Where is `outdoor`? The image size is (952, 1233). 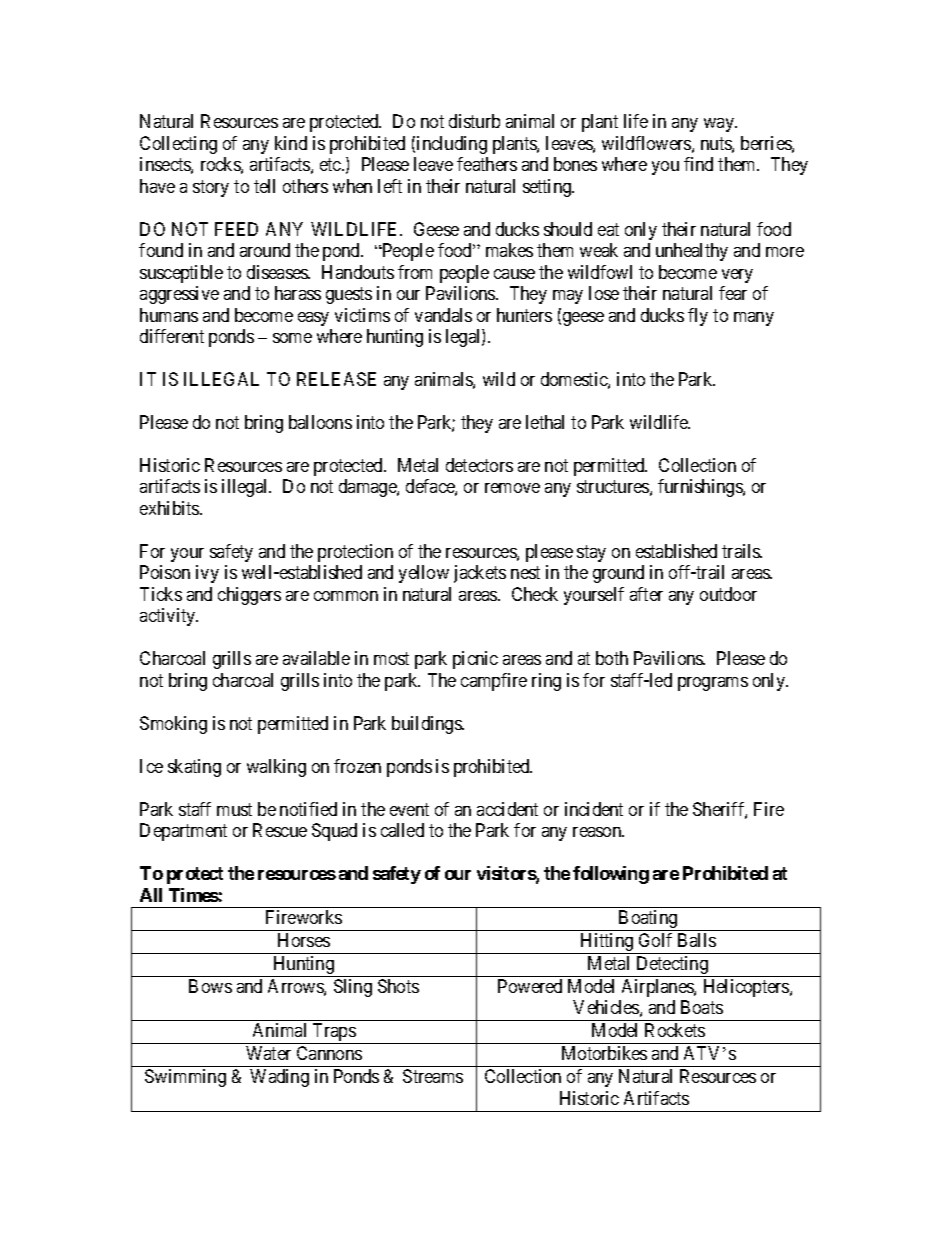 outdoor is located at coordinates (728, 594).
